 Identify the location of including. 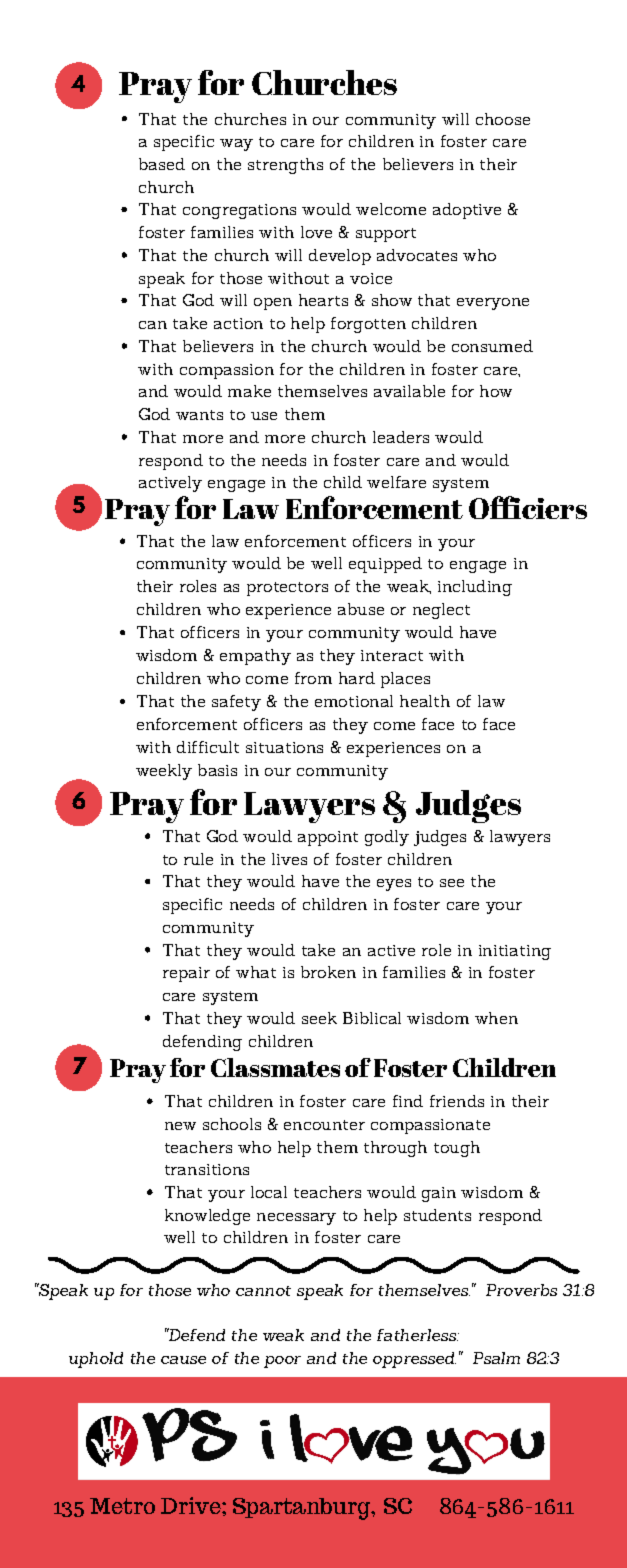
(475, 588).
